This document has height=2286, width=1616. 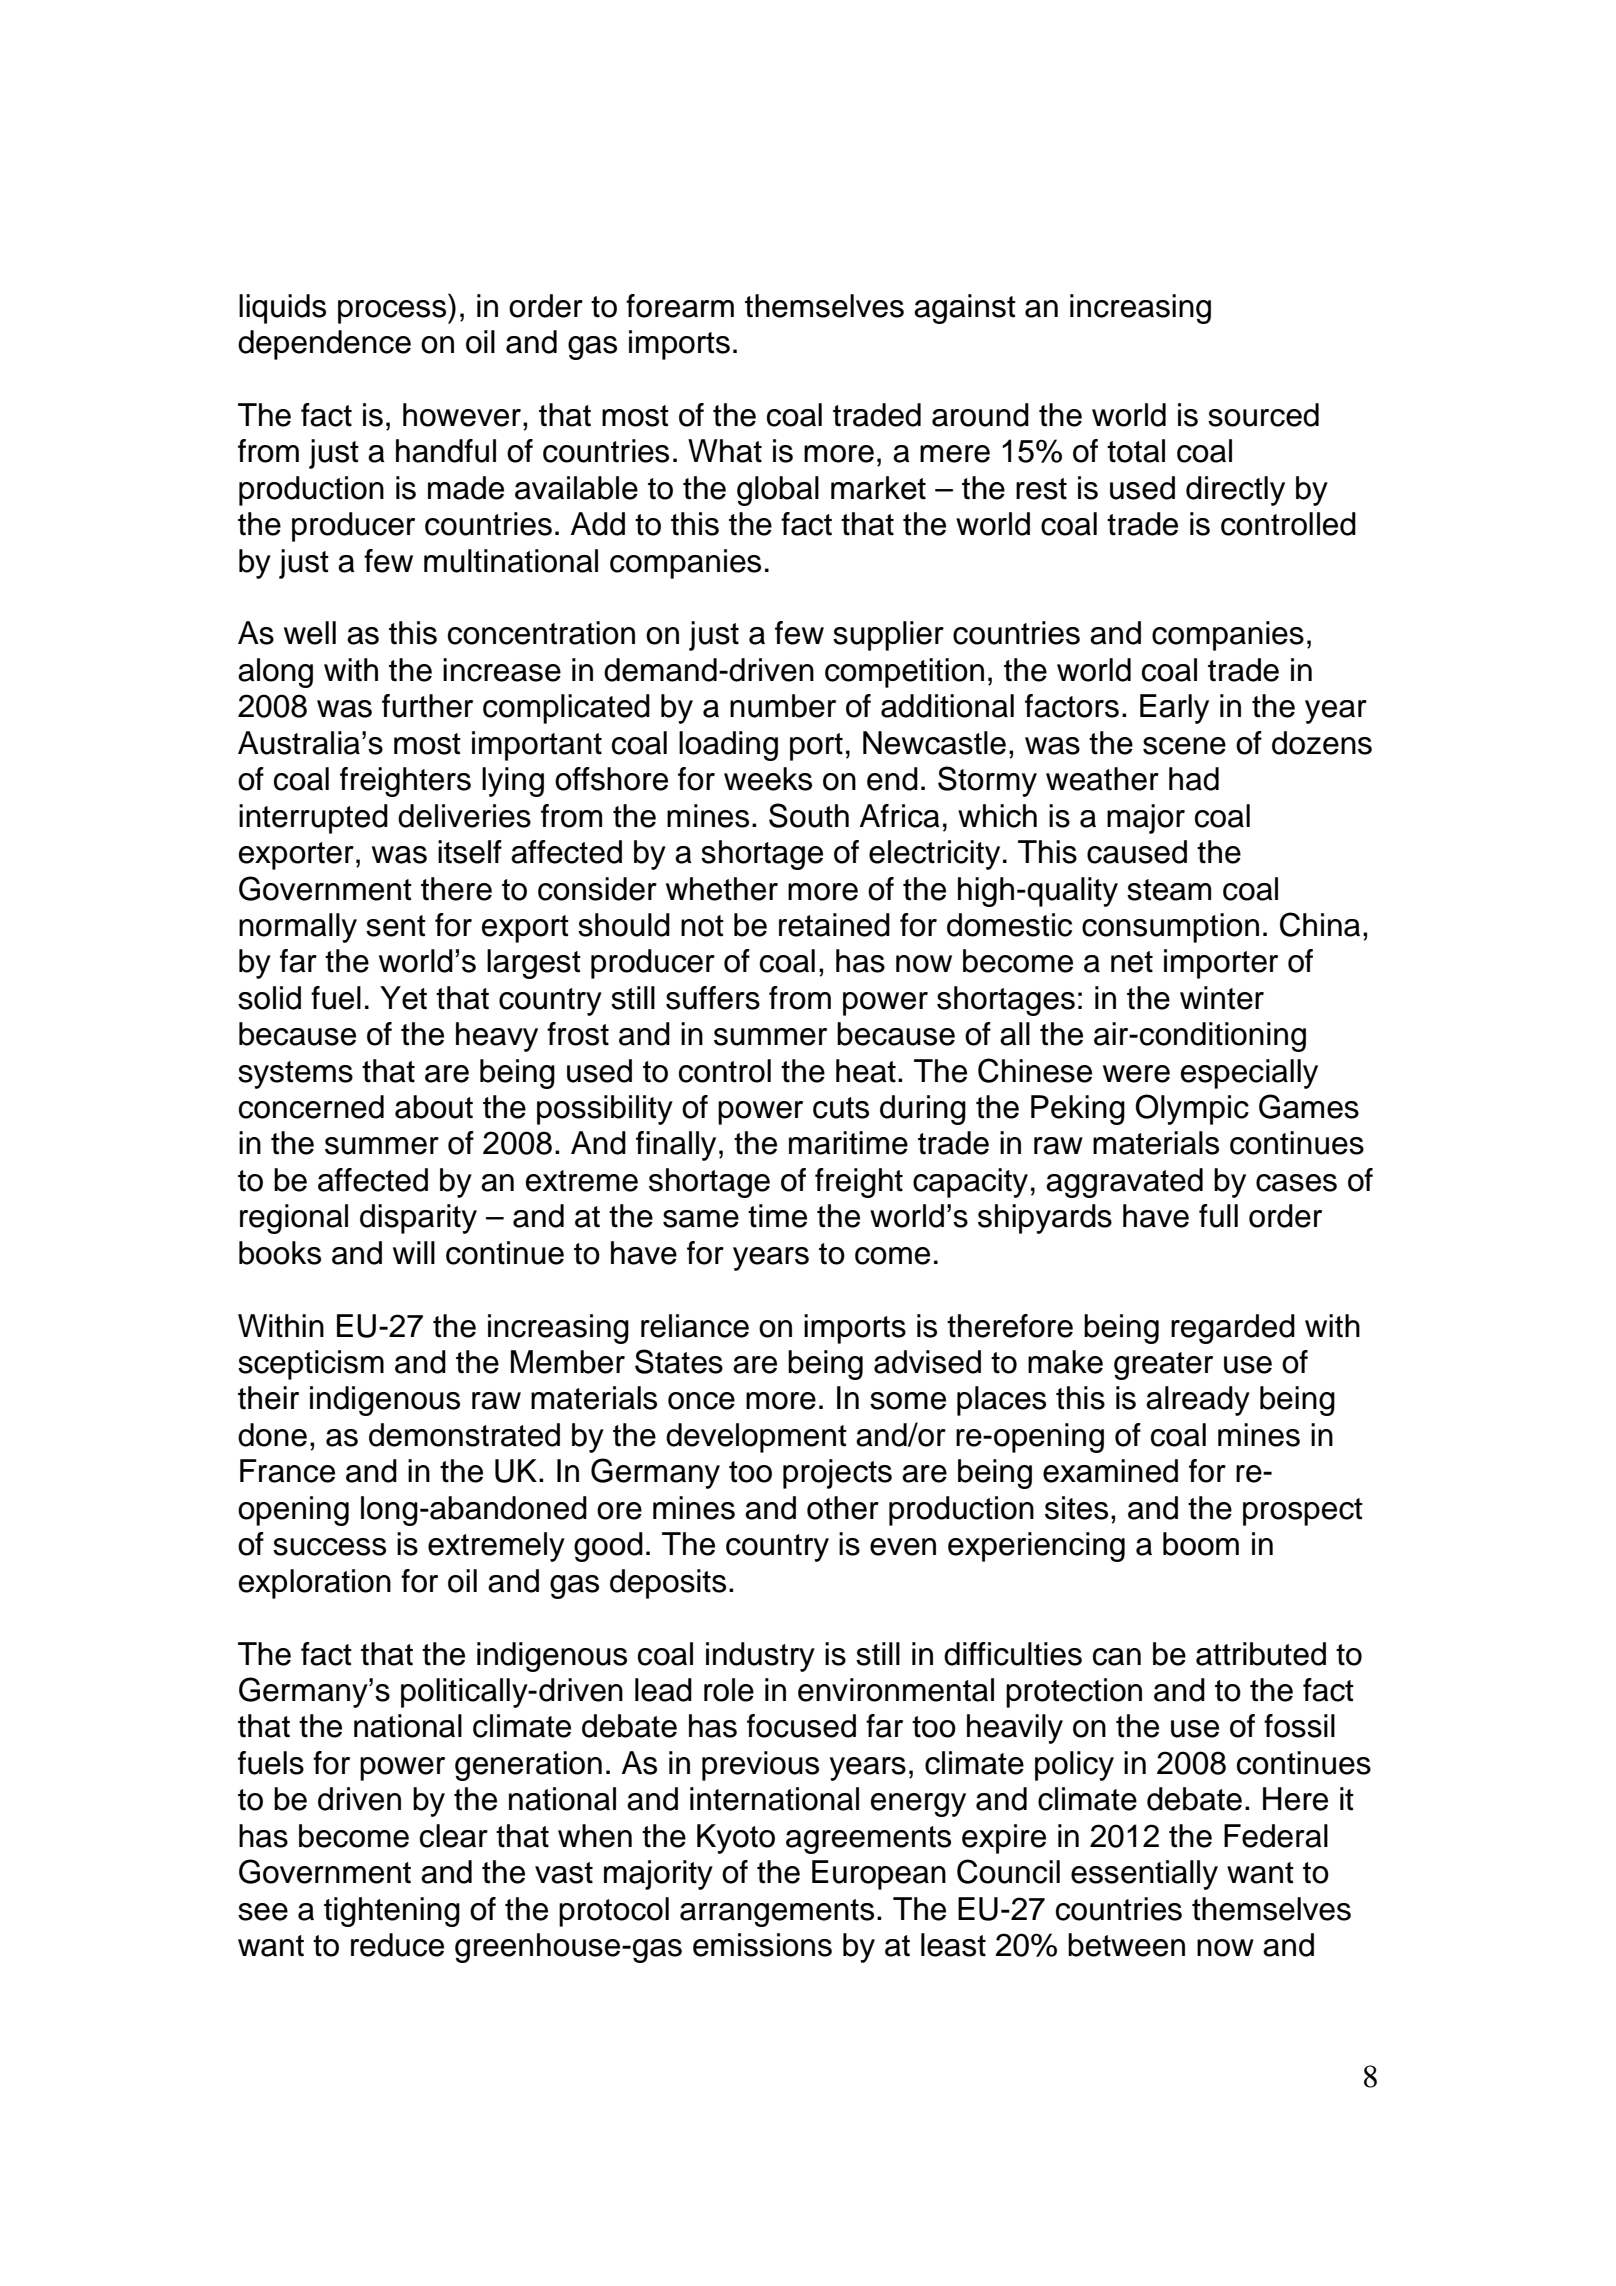 I want to click on process, so click(x=393, y=312).
